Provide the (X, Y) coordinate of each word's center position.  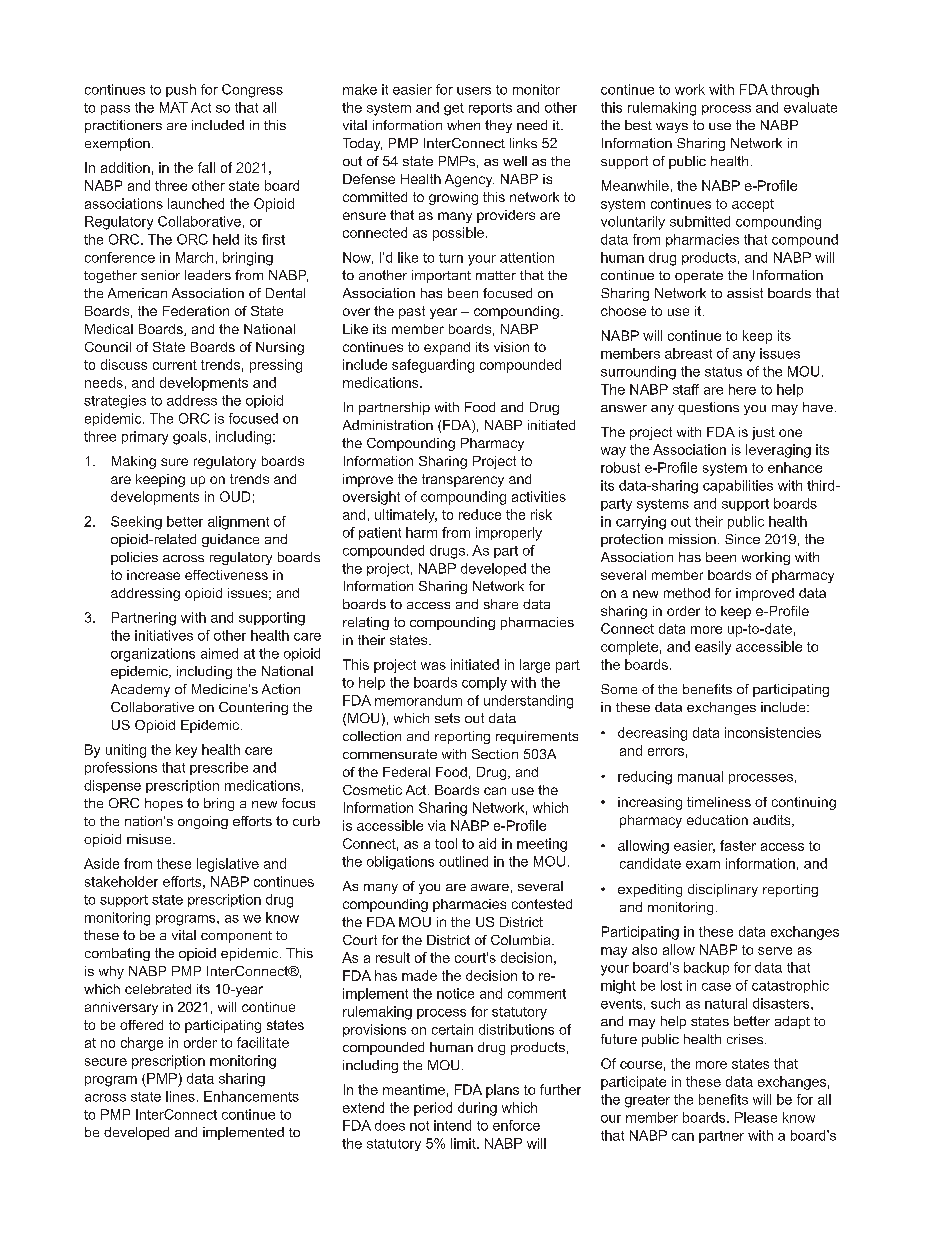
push (181, 90)
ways (672, 128)
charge (142, 1044)
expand (447, 348)
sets (447, 718)
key (186, 751)
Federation (196, 311)
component (236, 937)
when (463, 125)
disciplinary (723, 890)
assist (745, 293)
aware (490, 887)
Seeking (136, 523)
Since (742, 539)
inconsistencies (773, 732)
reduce (480, 514)
